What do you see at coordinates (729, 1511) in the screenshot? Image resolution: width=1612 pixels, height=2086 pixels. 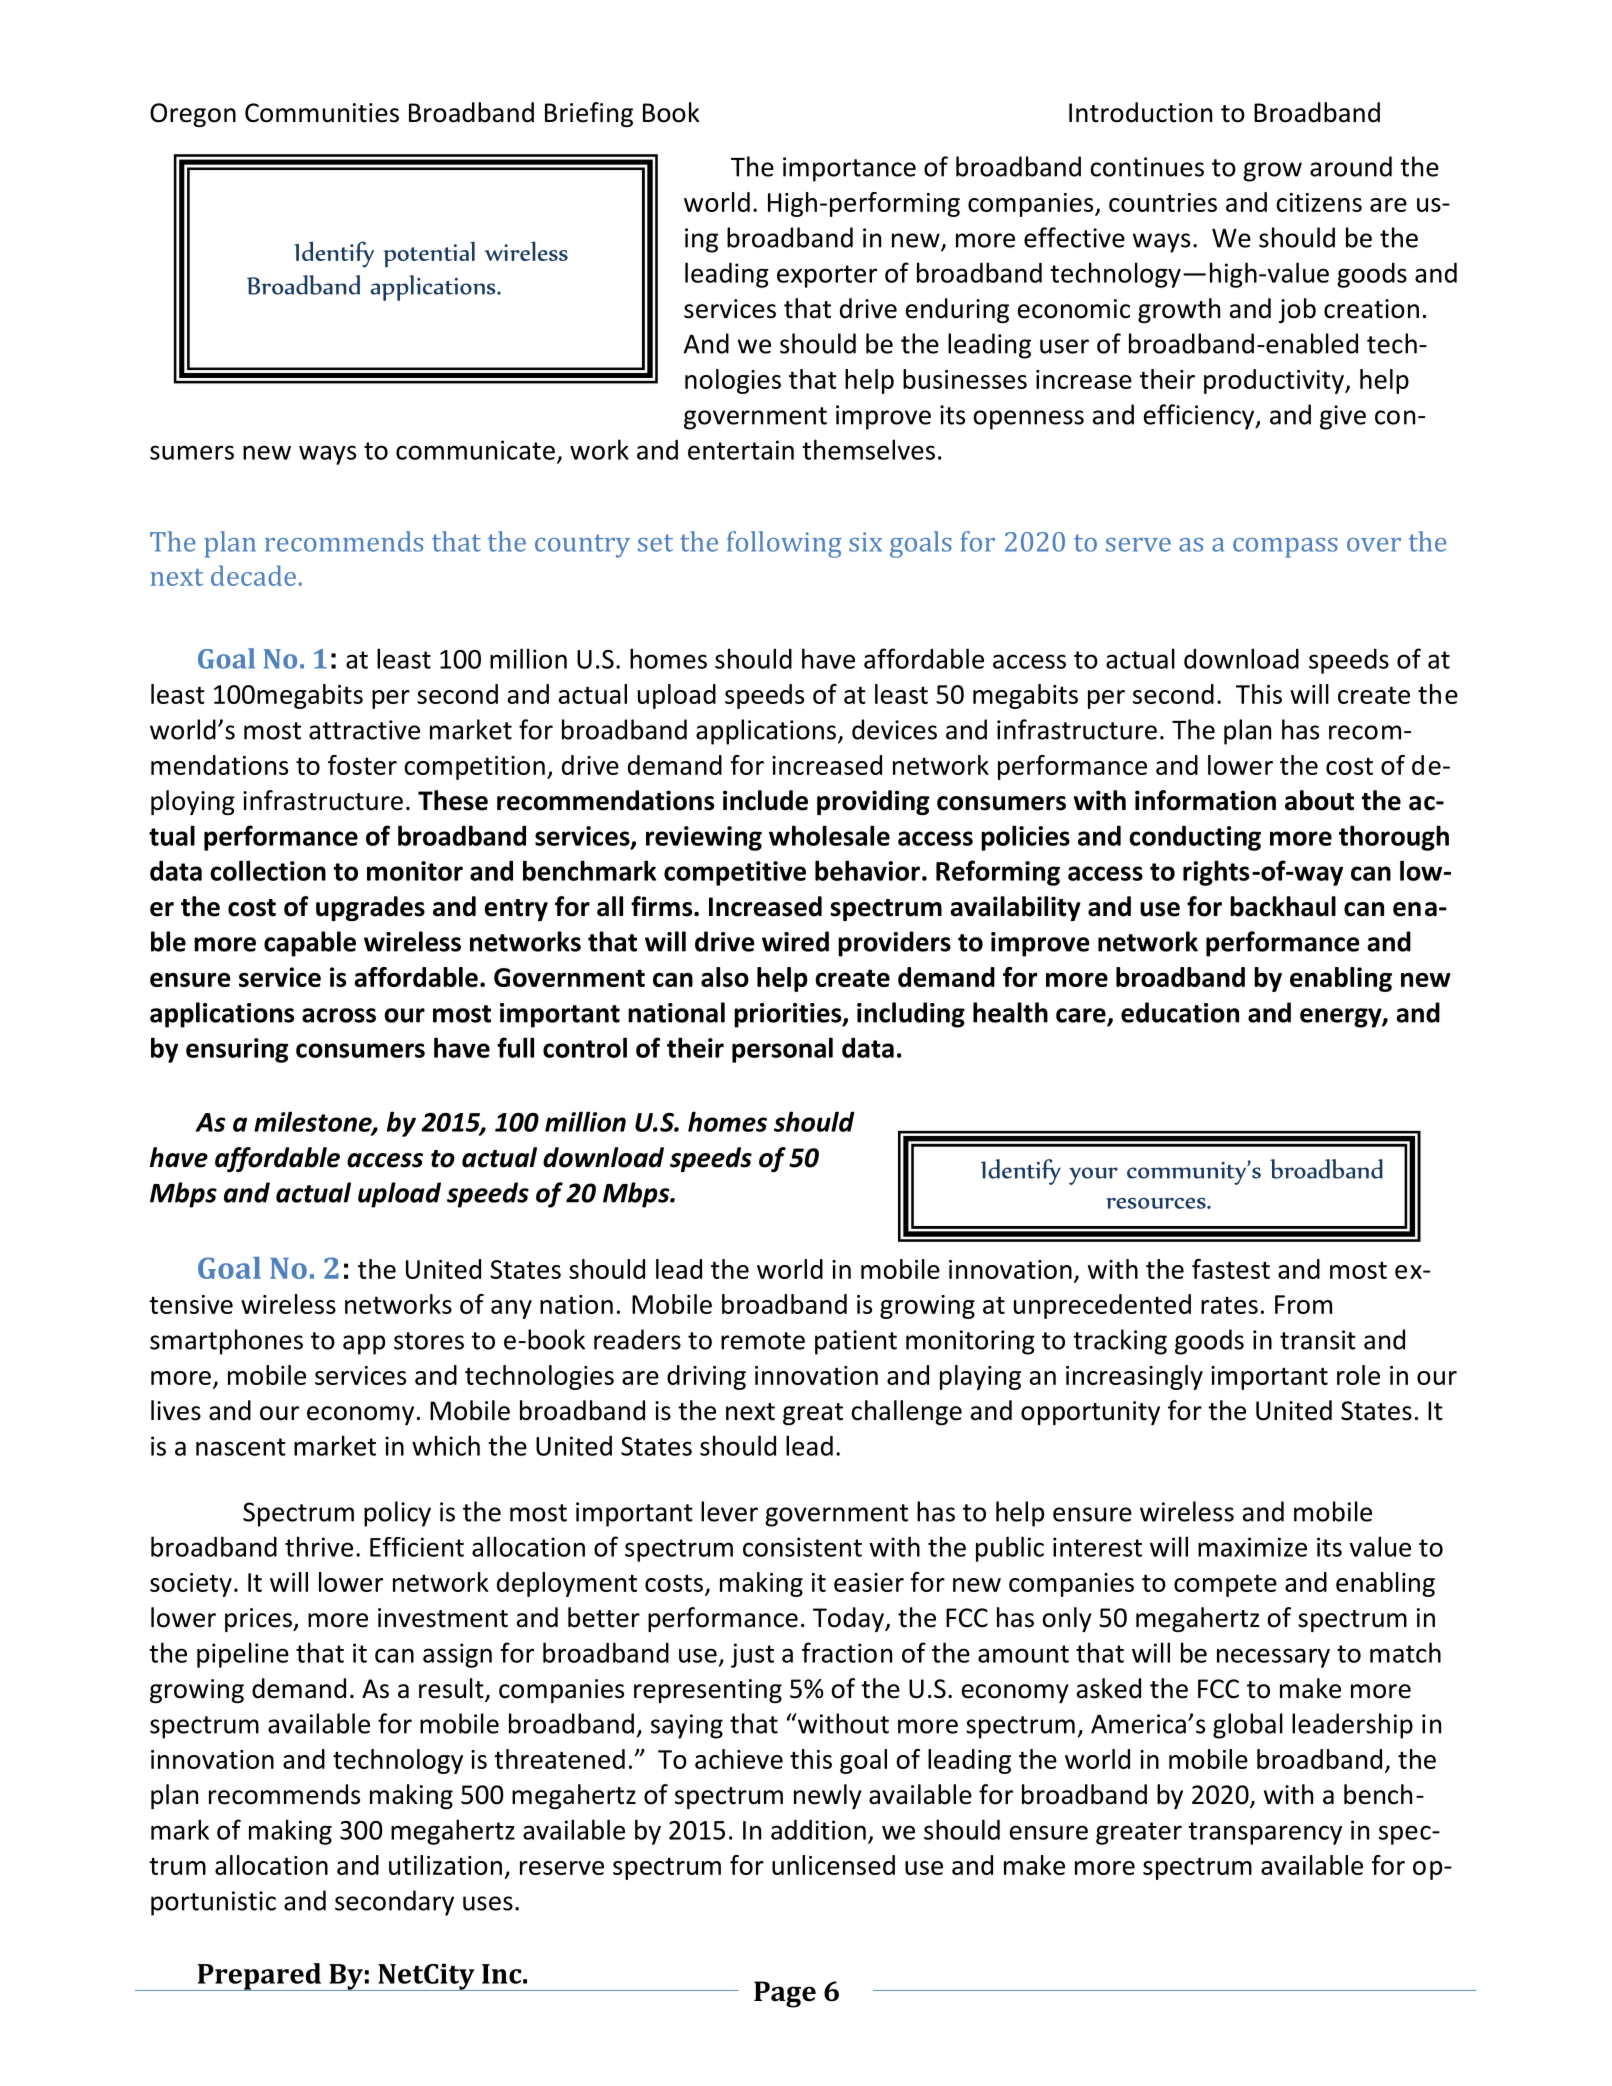 I see `lever` at bounding box center [729, 1511].
